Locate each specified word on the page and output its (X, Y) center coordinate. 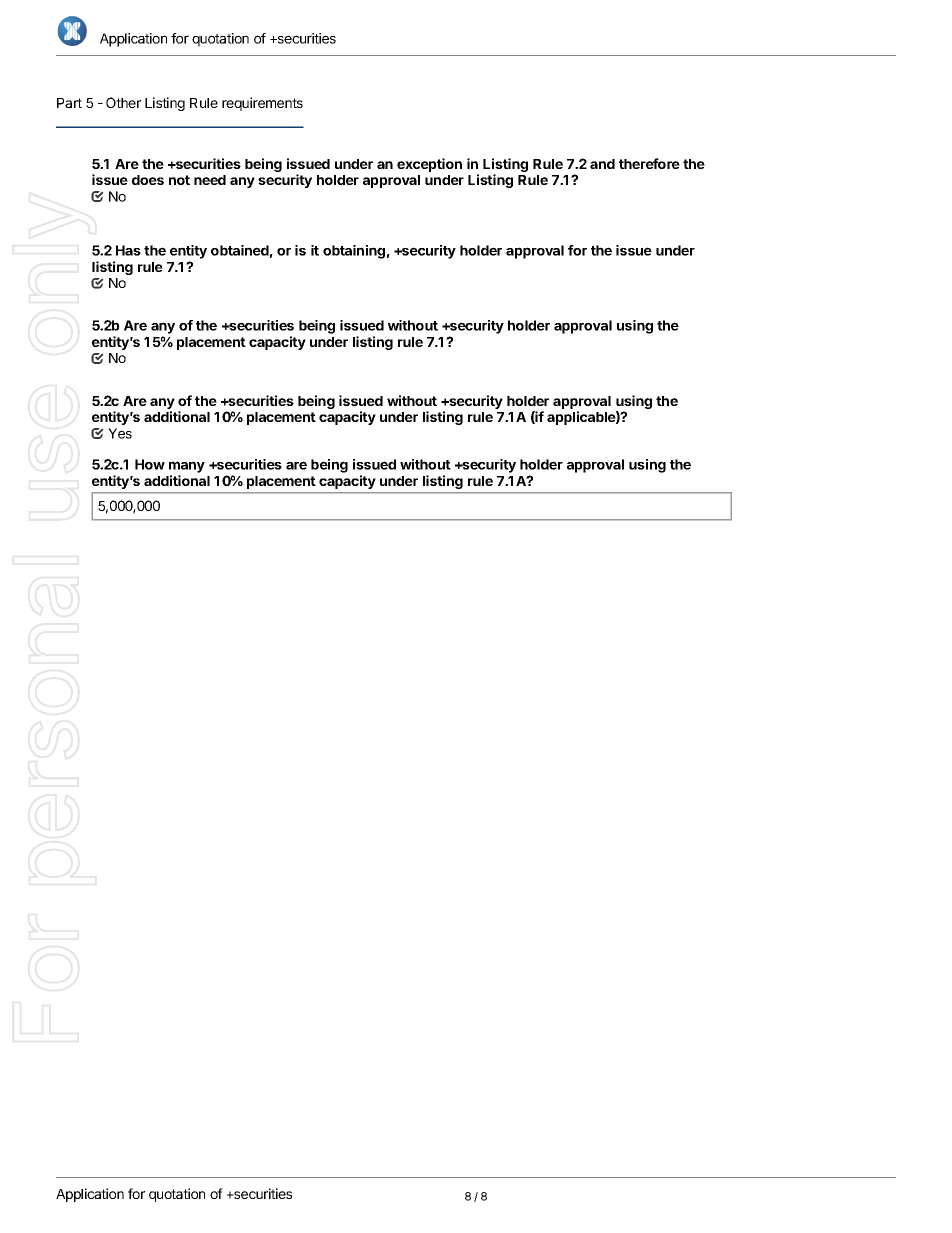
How (150, 464)
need (210, 180)
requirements (262, 104)
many (187, 467)
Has (128, 250)
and (602, 164)
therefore (649, 163)
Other (123, 102)
